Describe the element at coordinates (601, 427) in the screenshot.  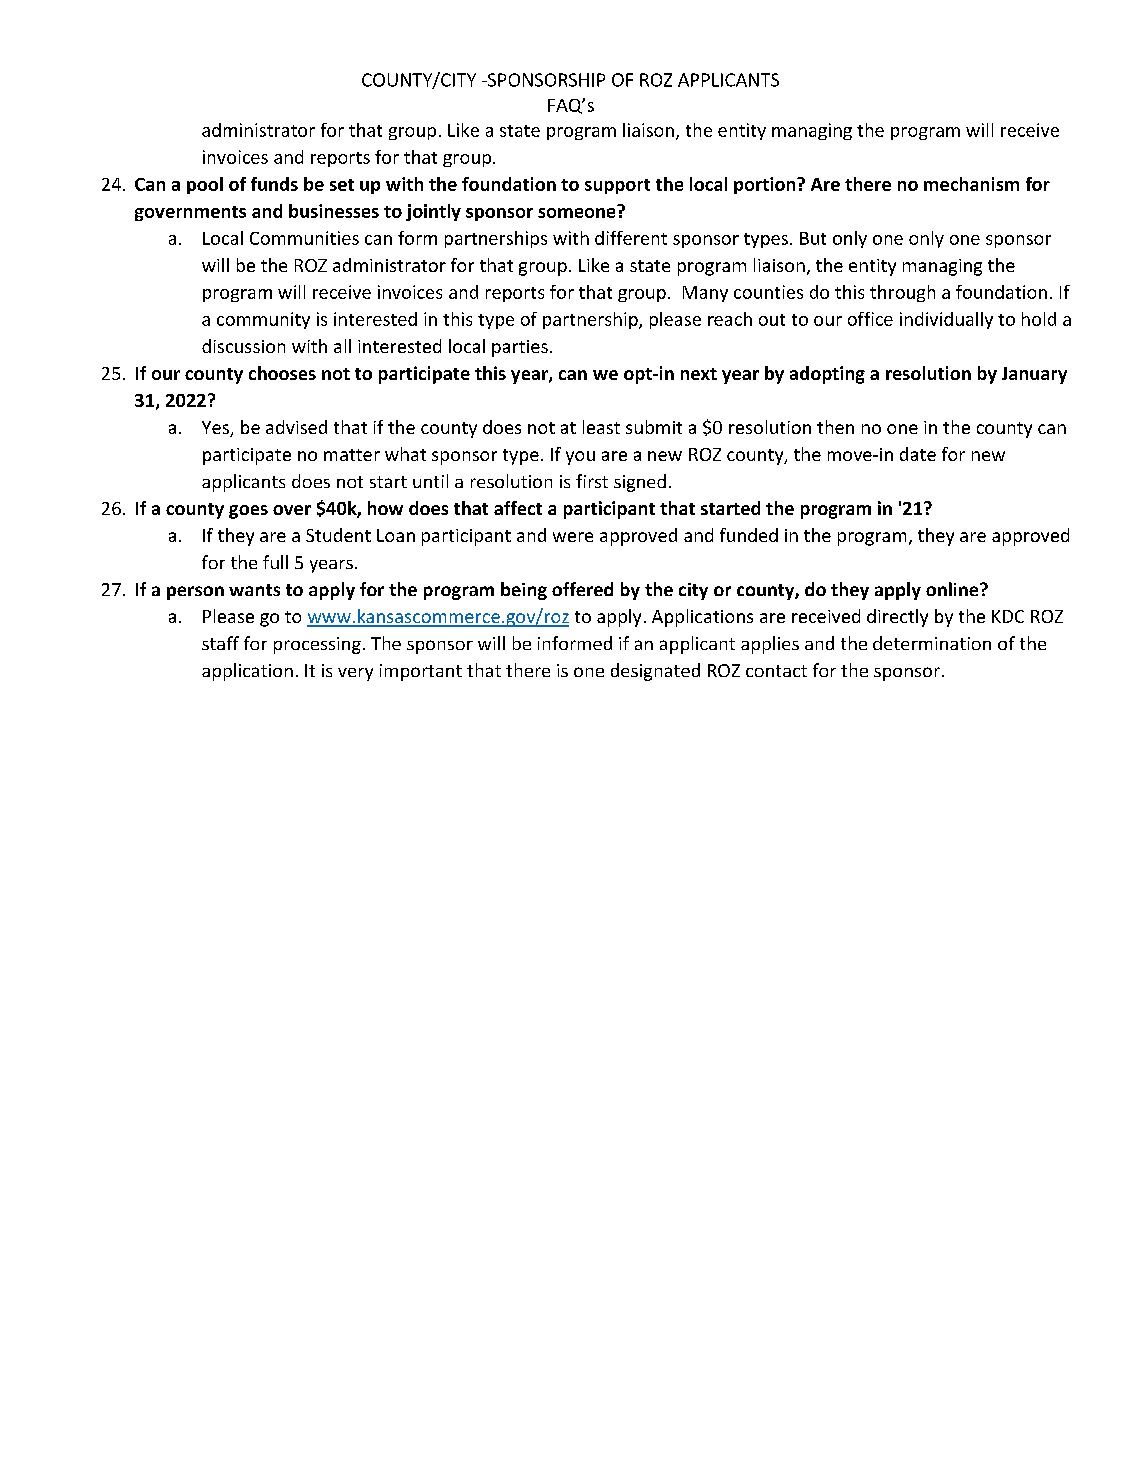
I see `least` at that location.
